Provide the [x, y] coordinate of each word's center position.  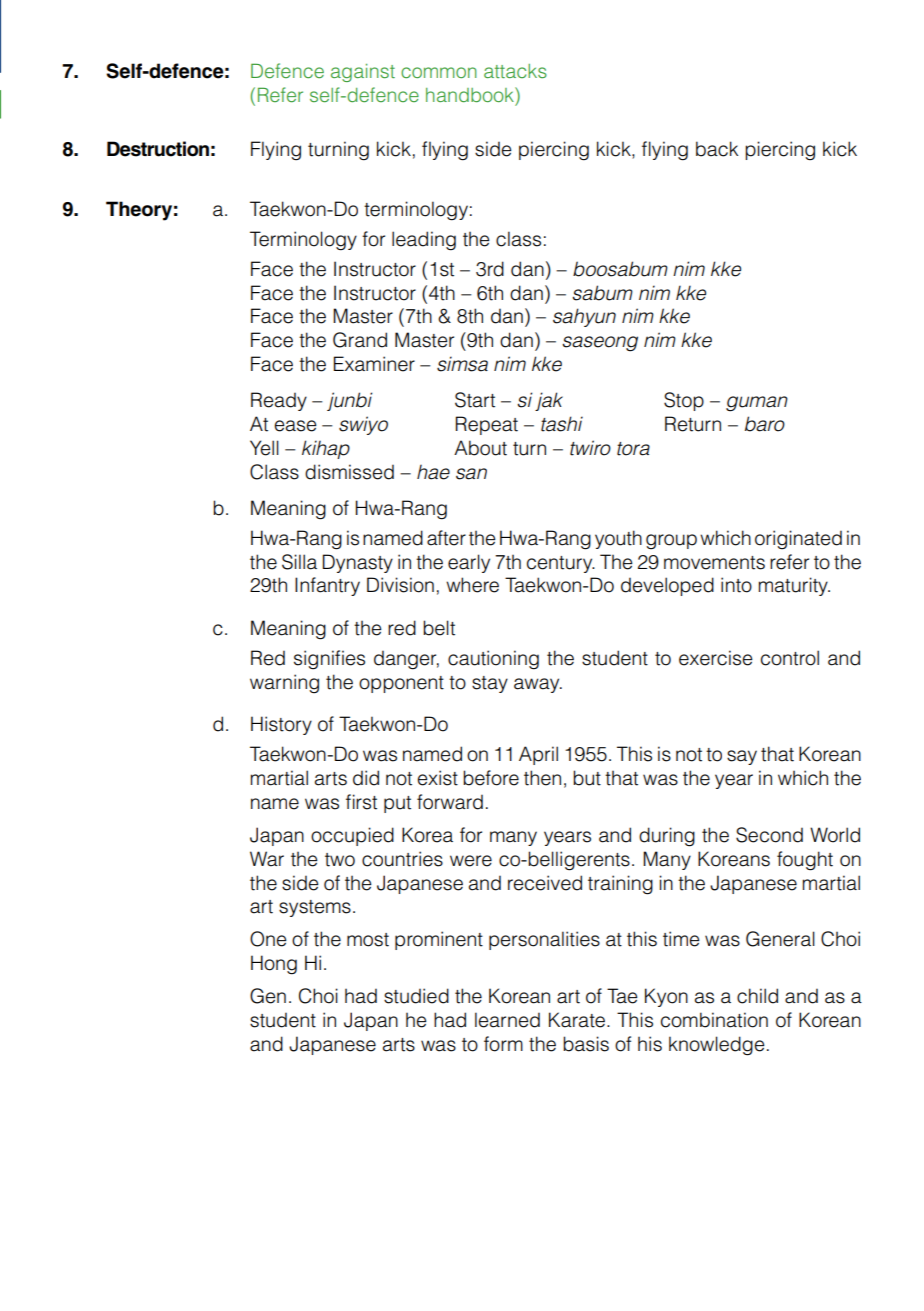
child [757, 996]
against [363, 73]
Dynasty [358, 563]
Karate [577, 1020]
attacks [515, 71]
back [717, 149]
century [561, 564]
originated [798, 539]
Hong [274, 965]
